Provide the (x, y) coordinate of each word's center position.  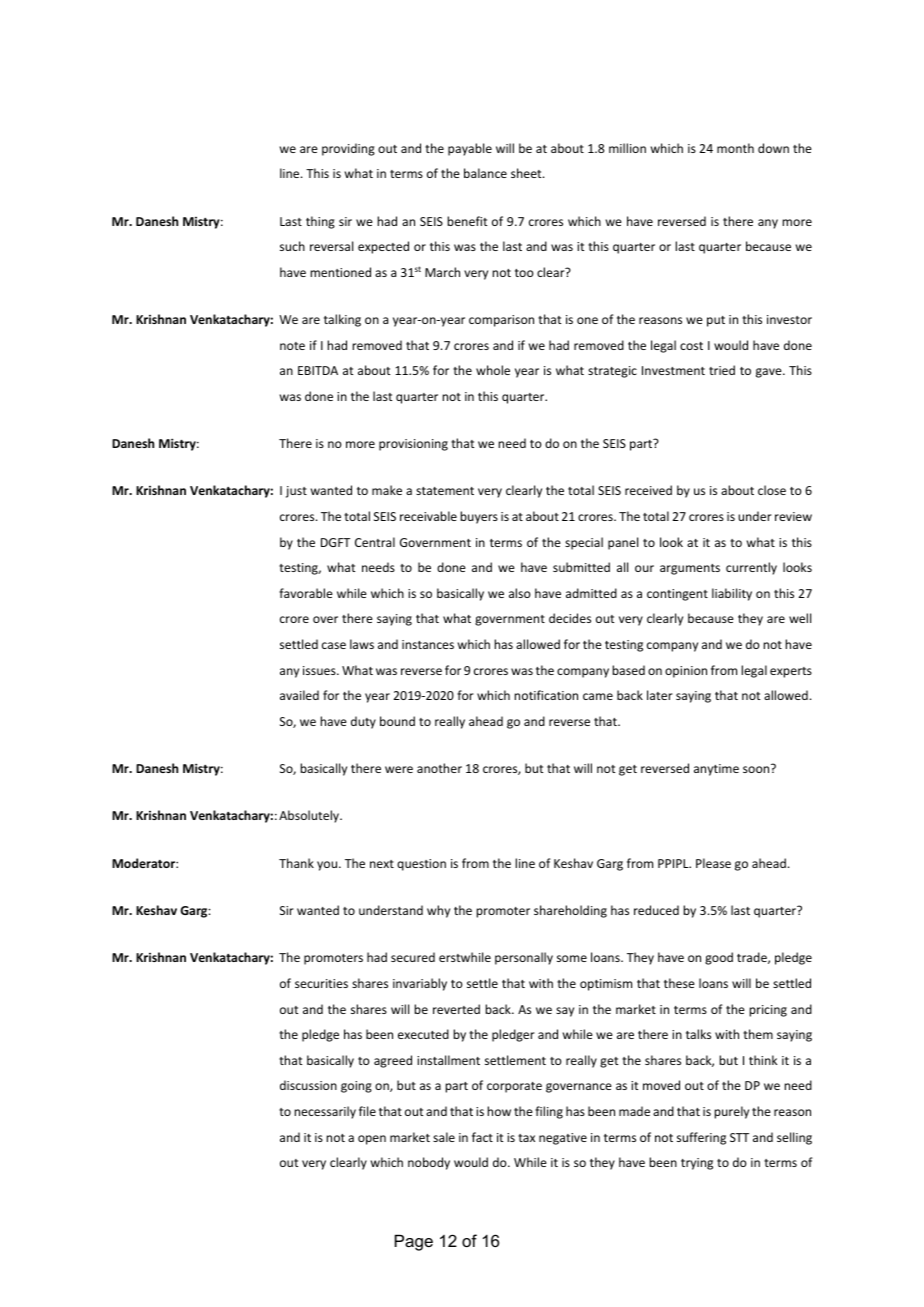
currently (751, 568)
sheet (527, 173)
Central (375, 542)
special (584, 543)
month (735, 148)
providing (348, 149)
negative (563, 1139)
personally (524, 958)
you (328, 866)
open (372, 1140)
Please (713, 863)
